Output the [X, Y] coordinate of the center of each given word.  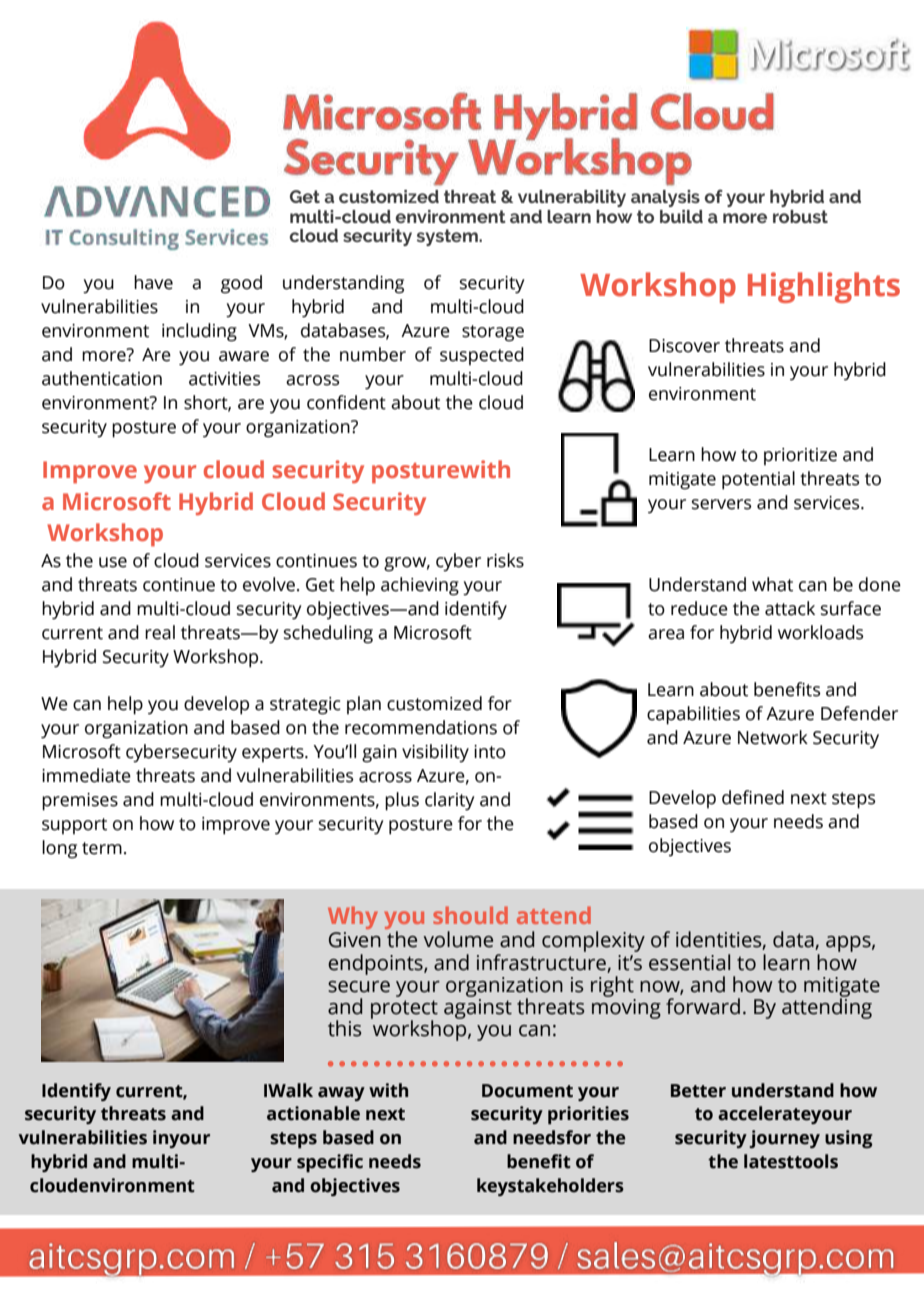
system [448, 237]
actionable [313, 1113]
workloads [820, 632]
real [160, 632]
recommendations [421, 727]
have [153, 282]
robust [800, 216]
